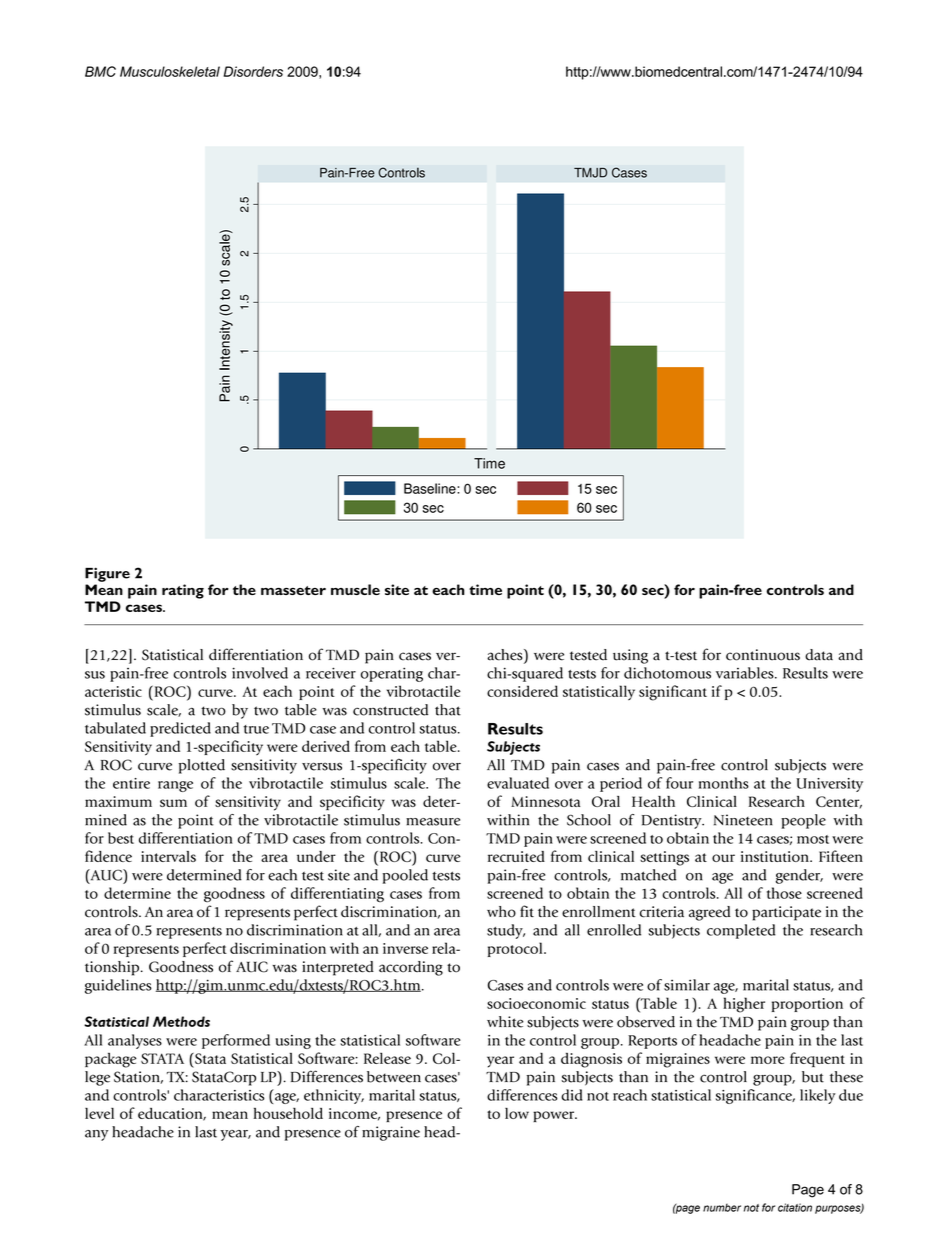 The height and width of the screenshot is (1237, 952). Describe the element at coordinates (96, 1135) in the screenshot. I see `any` at that location.
